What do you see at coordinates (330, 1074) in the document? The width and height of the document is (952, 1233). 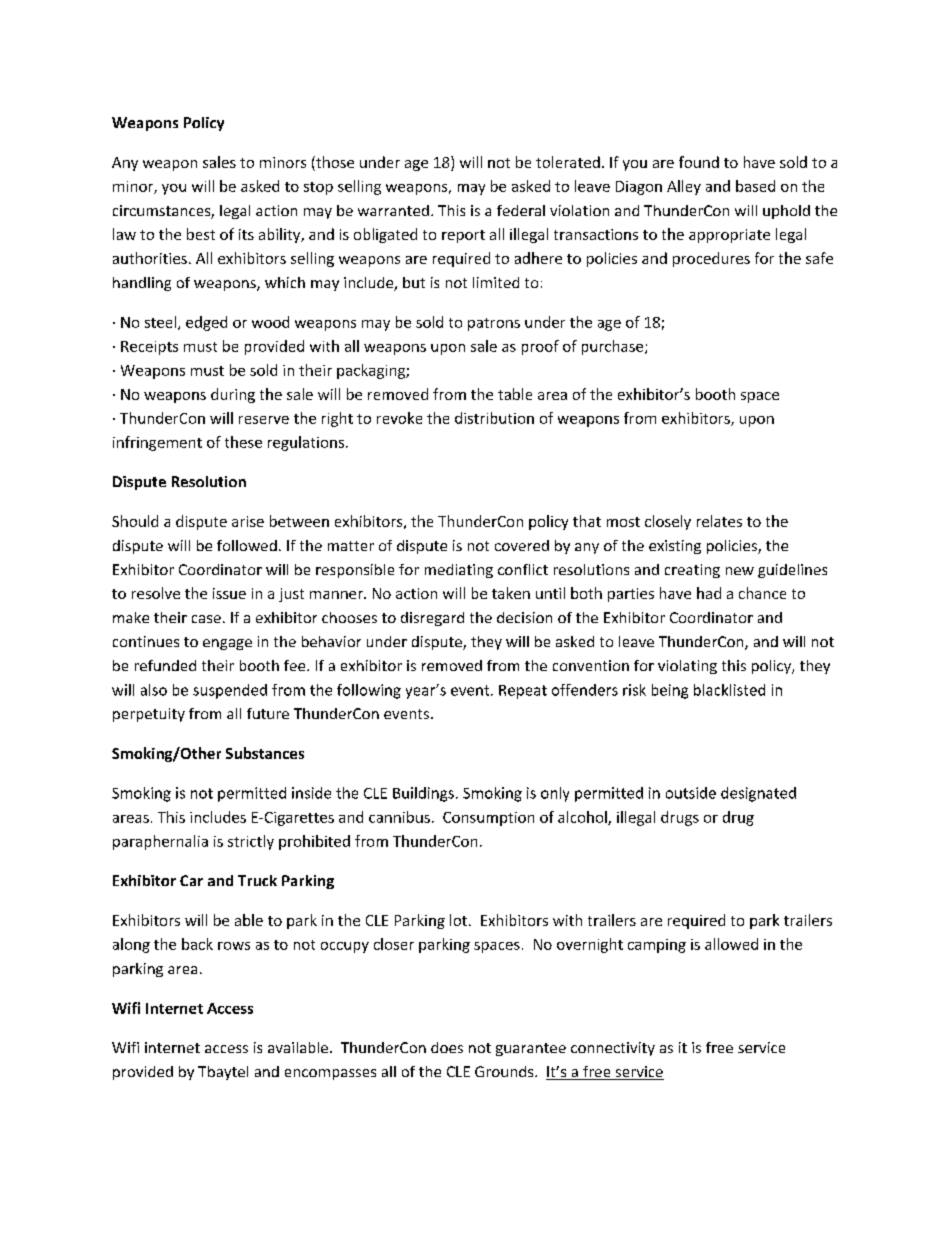 I see `encompasses` at bounding box center [330, 1074].
